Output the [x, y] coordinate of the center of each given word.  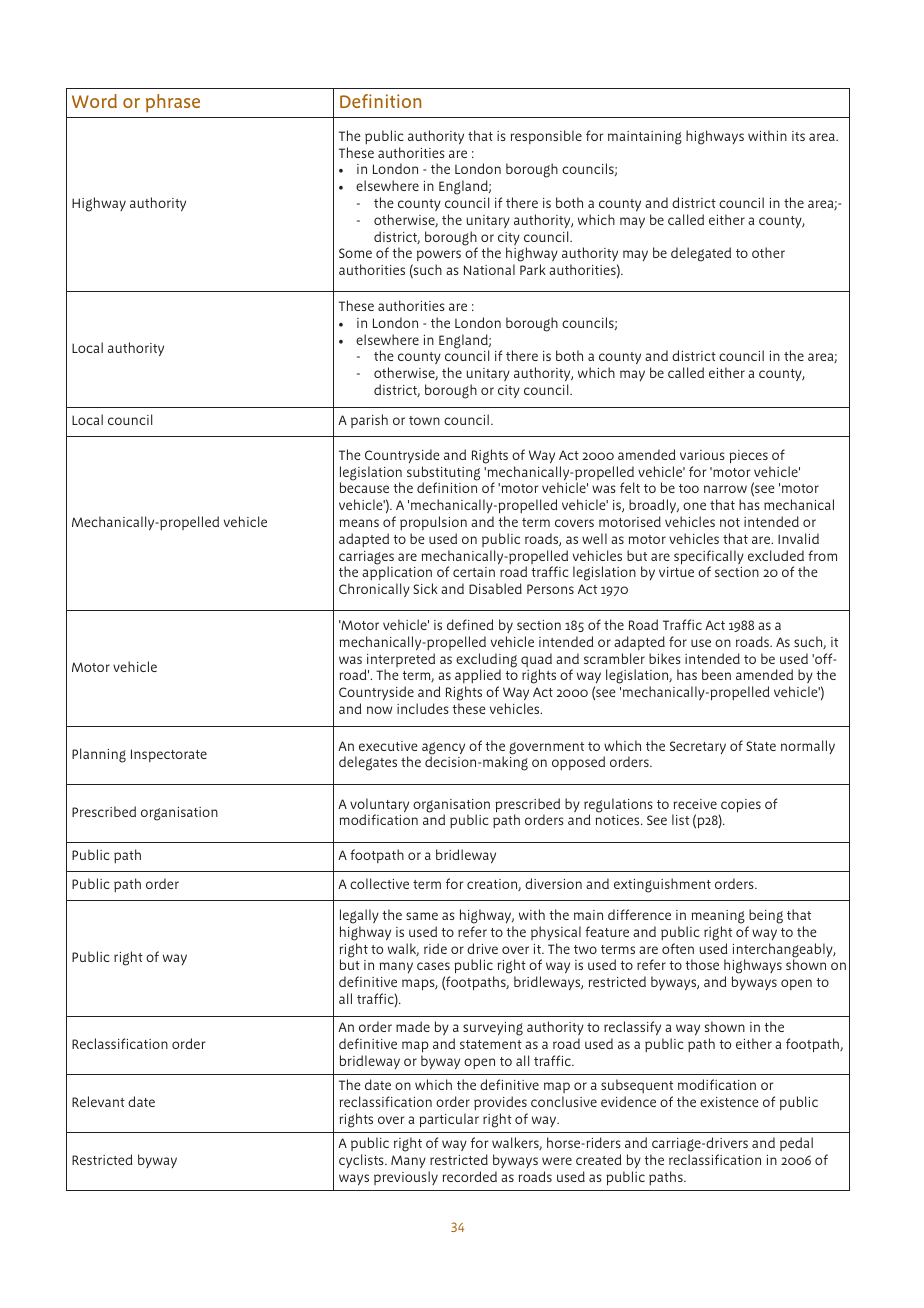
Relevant [98, 1101]
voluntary [379, 806]
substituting [443, 474]
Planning [99, 755]
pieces [748, 457]
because [364, 487]
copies [740, 807]
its [798, 136]
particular [449, 1120]
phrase [173, 103]
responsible [546, 137]
